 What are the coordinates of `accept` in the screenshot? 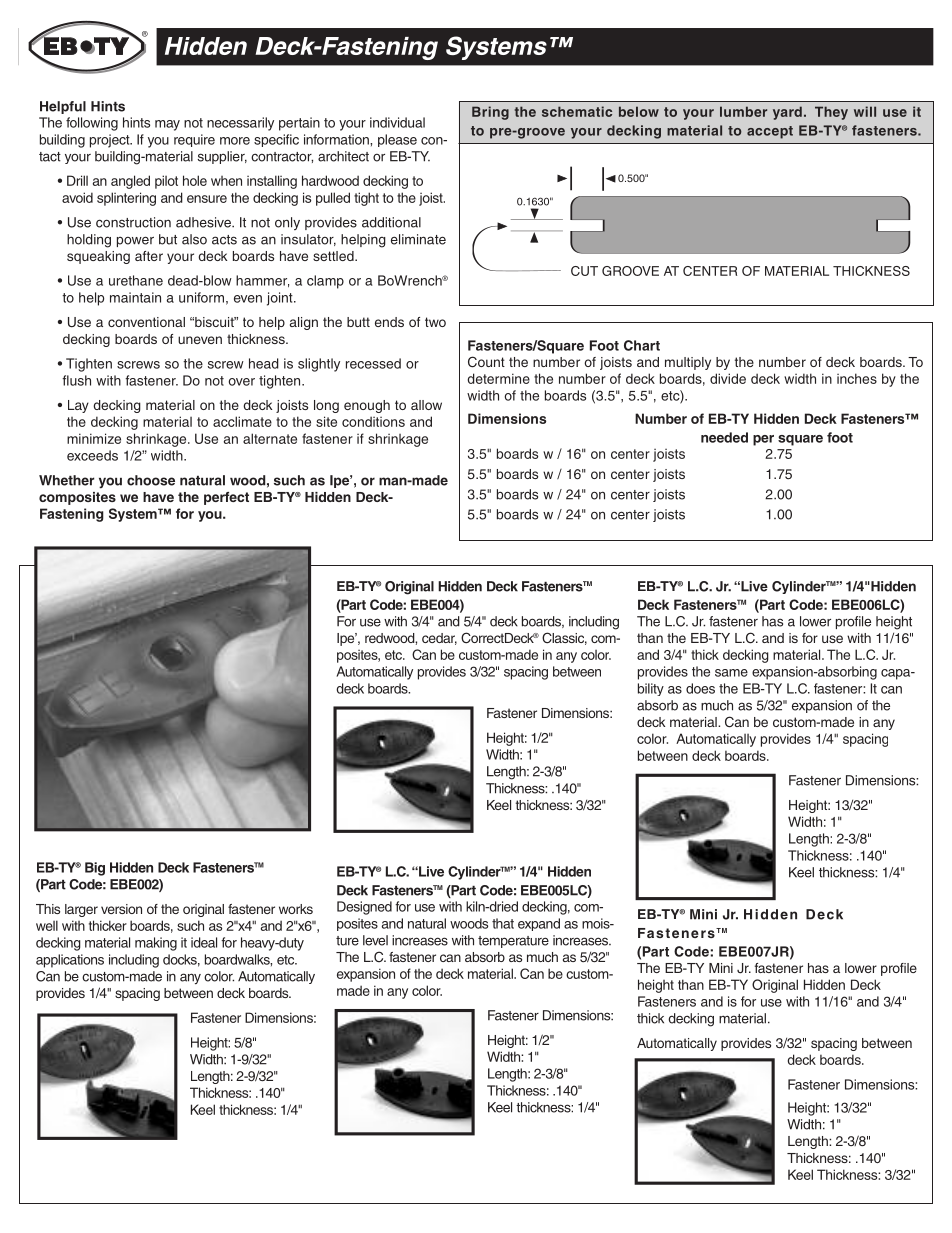 It's located at (770, 132).
